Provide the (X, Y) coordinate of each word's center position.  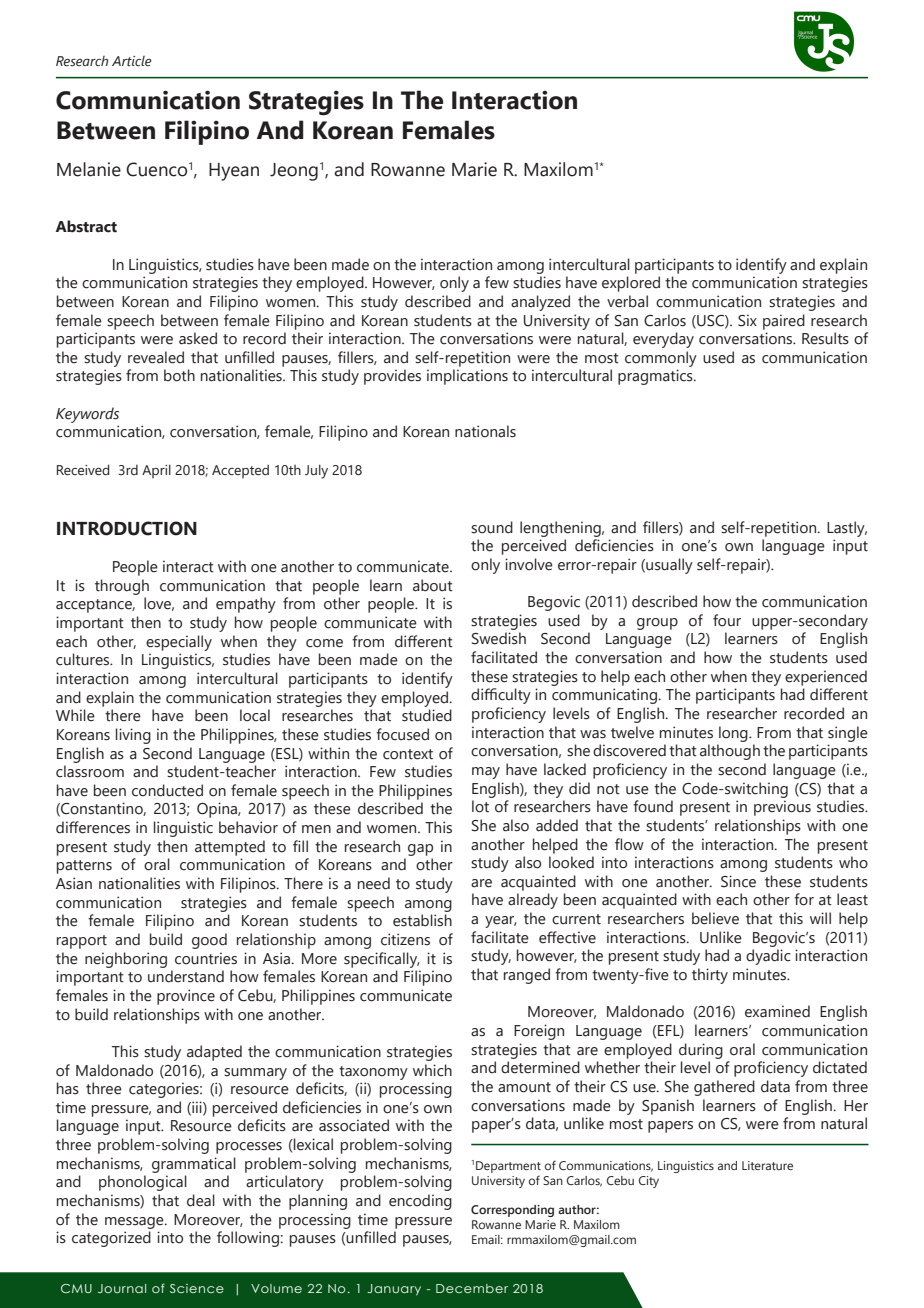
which (432, 1070)
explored (631, 284)
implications (467, 377)
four (727, 620)
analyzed (540, 303)
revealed (156, 357)
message (135, 1223)
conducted (167, 790)
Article (132, 61)
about (433, 585)
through (122, 587)
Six (747, 320)
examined (777, 1011)
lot (480, 806)
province (186, 997)
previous (782, 808)
